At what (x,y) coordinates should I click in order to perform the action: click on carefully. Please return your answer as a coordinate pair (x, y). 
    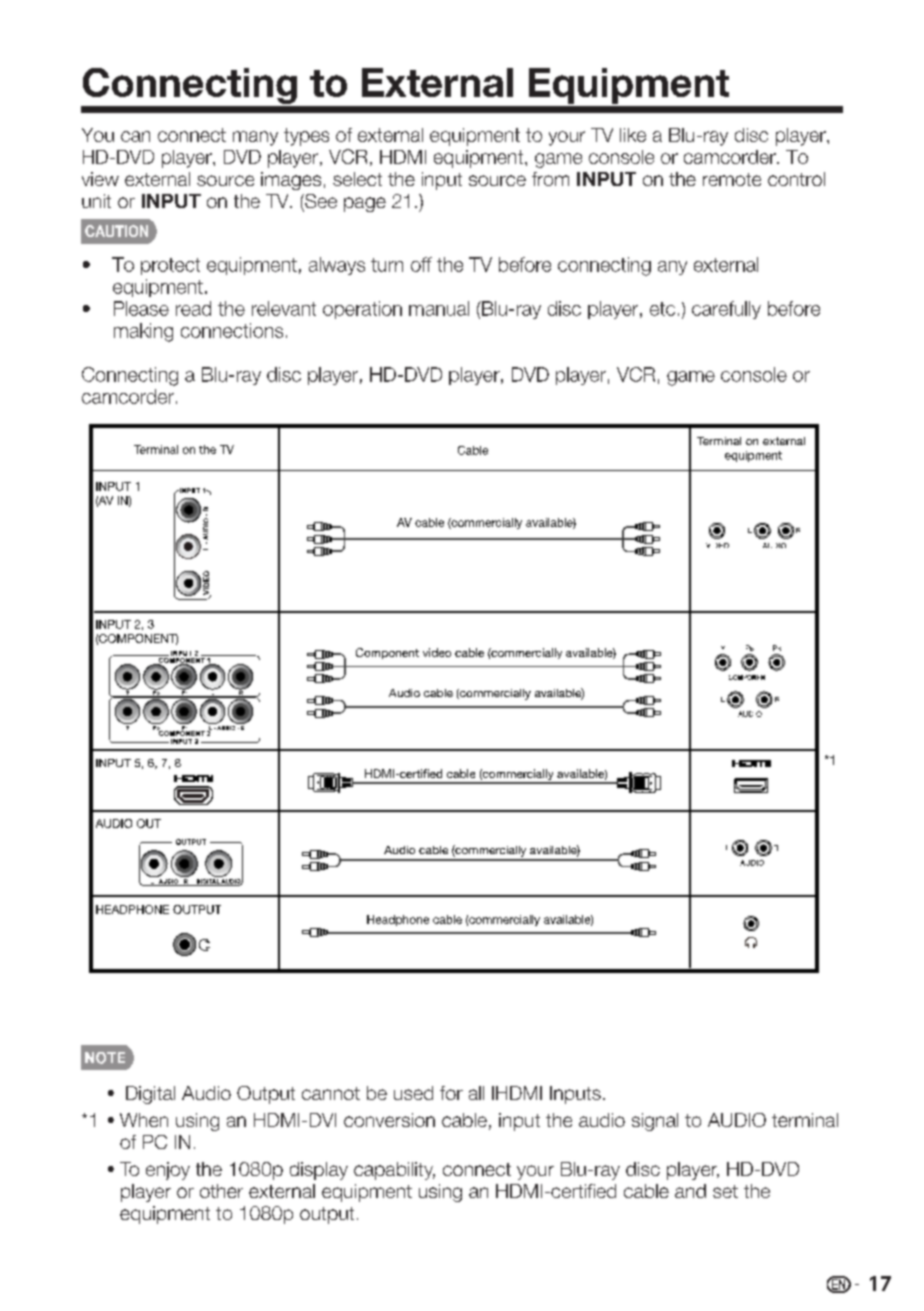
    Looking at the image, I should click on (726, 310).
